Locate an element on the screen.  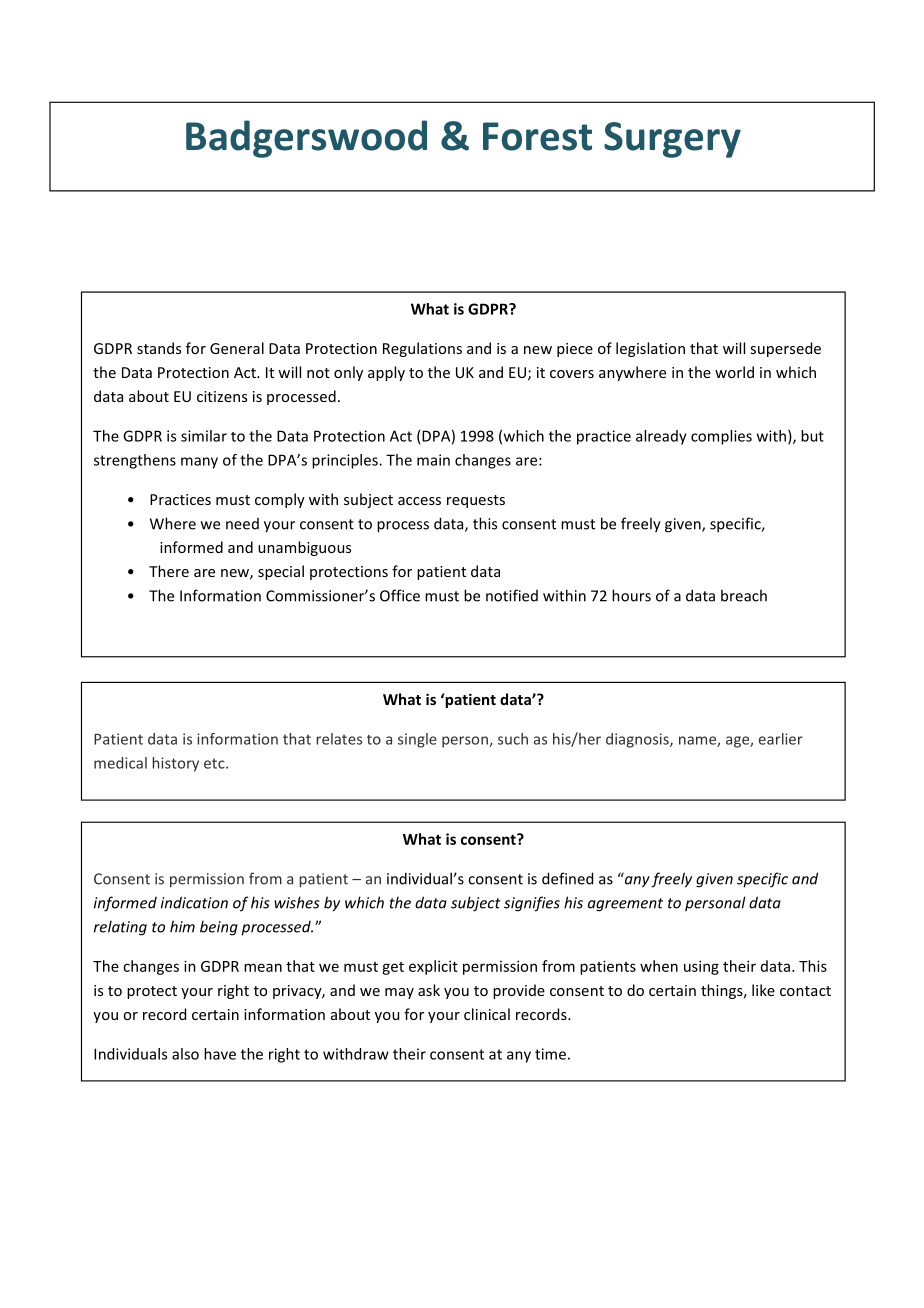
Surgery is located at coordinates (672, 140).
